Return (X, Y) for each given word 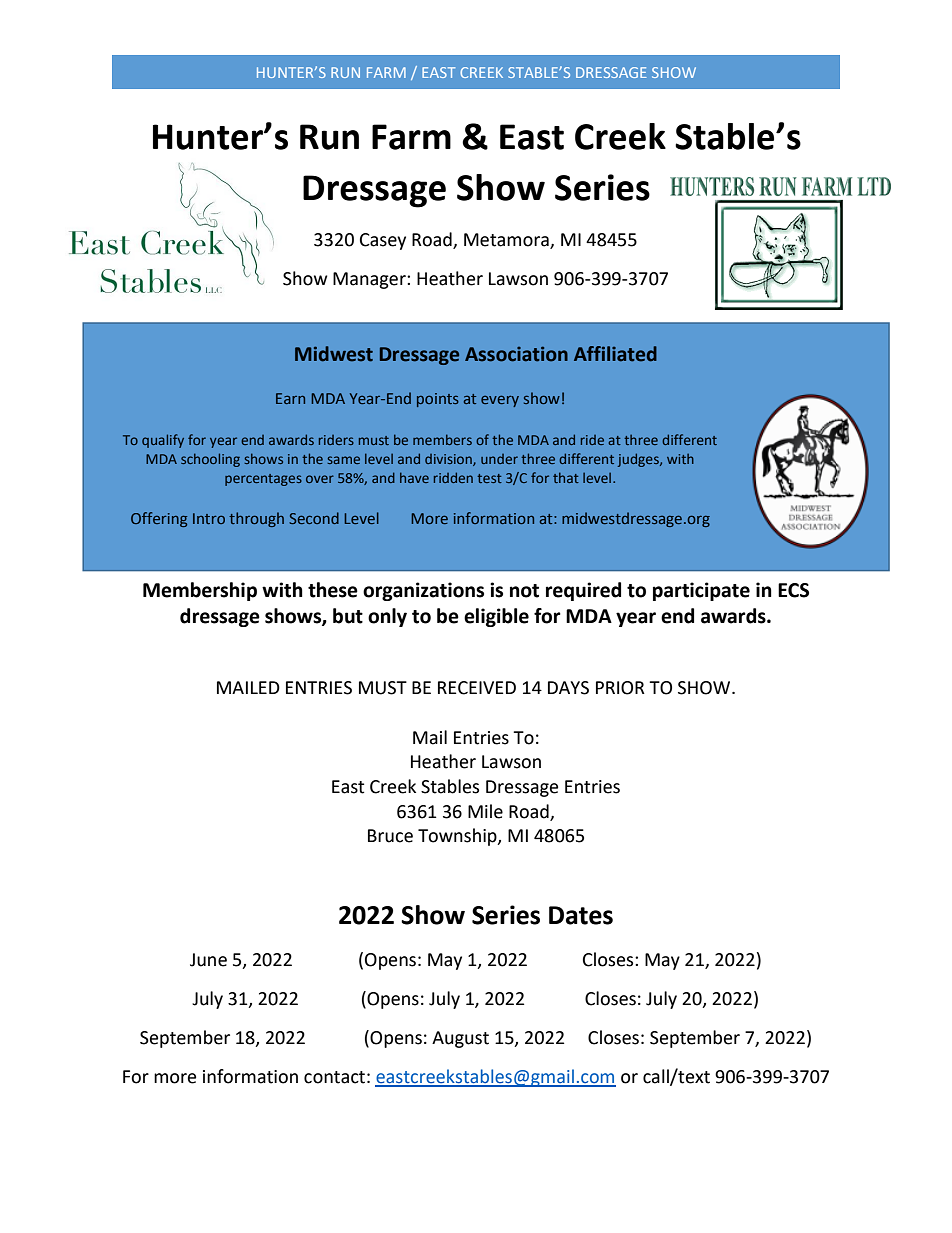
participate (701, 591)
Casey (383, 241)
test (489, 478)
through (256, 519)
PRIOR (620, 688)
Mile (485, 811)
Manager (370, 280)
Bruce (390, 836)
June (208, 960)
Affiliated (615, 354)
